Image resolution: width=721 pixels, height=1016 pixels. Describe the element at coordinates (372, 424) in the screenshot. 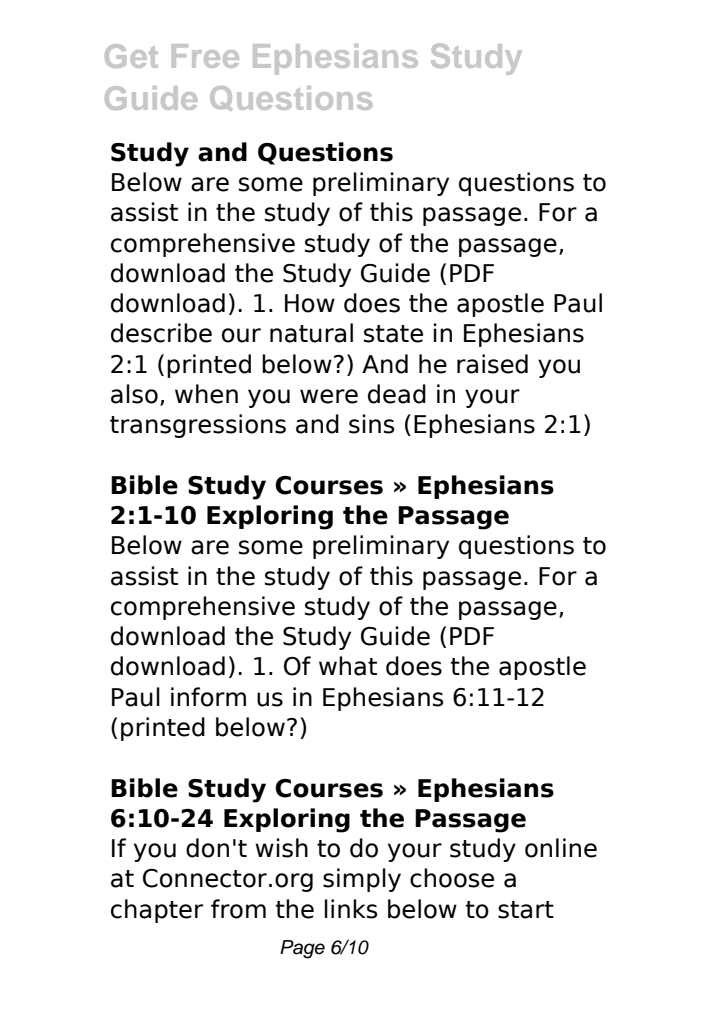

I see `sins` at that location.
